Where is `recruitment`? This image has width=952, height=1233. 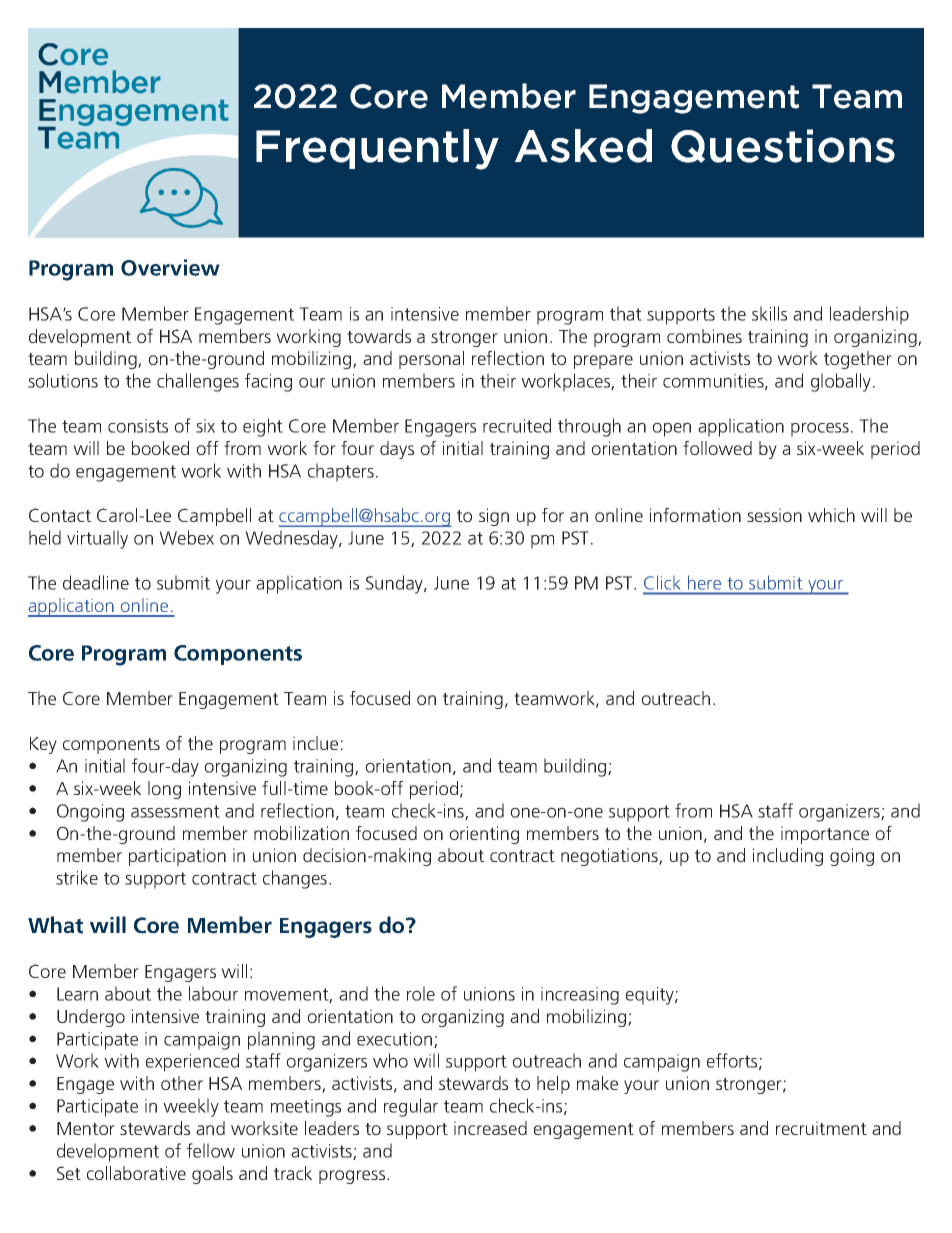
recruitment is located at coordinates (821, 1128).
